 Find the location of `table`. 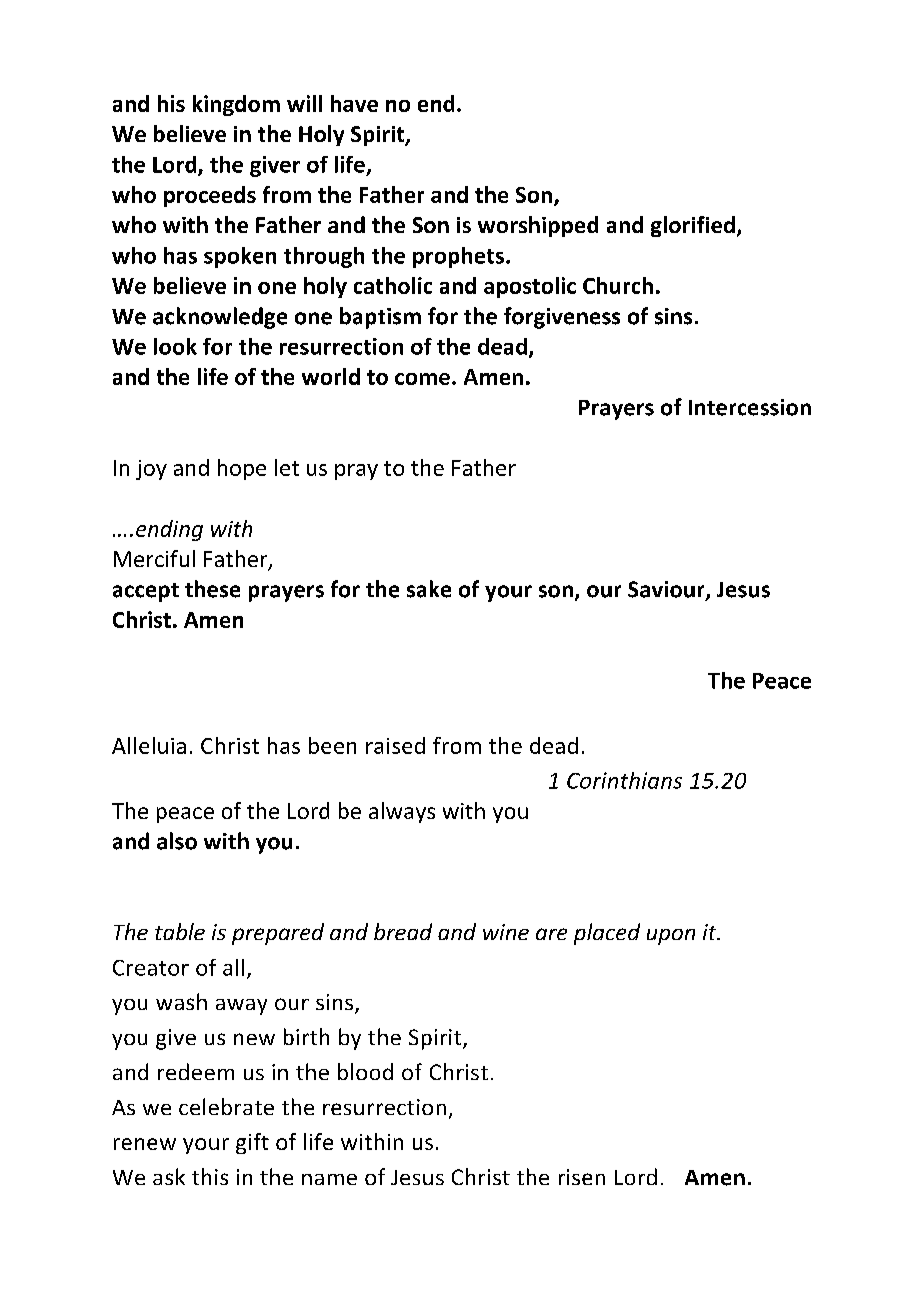

table is located at coordinates (180, 931).
